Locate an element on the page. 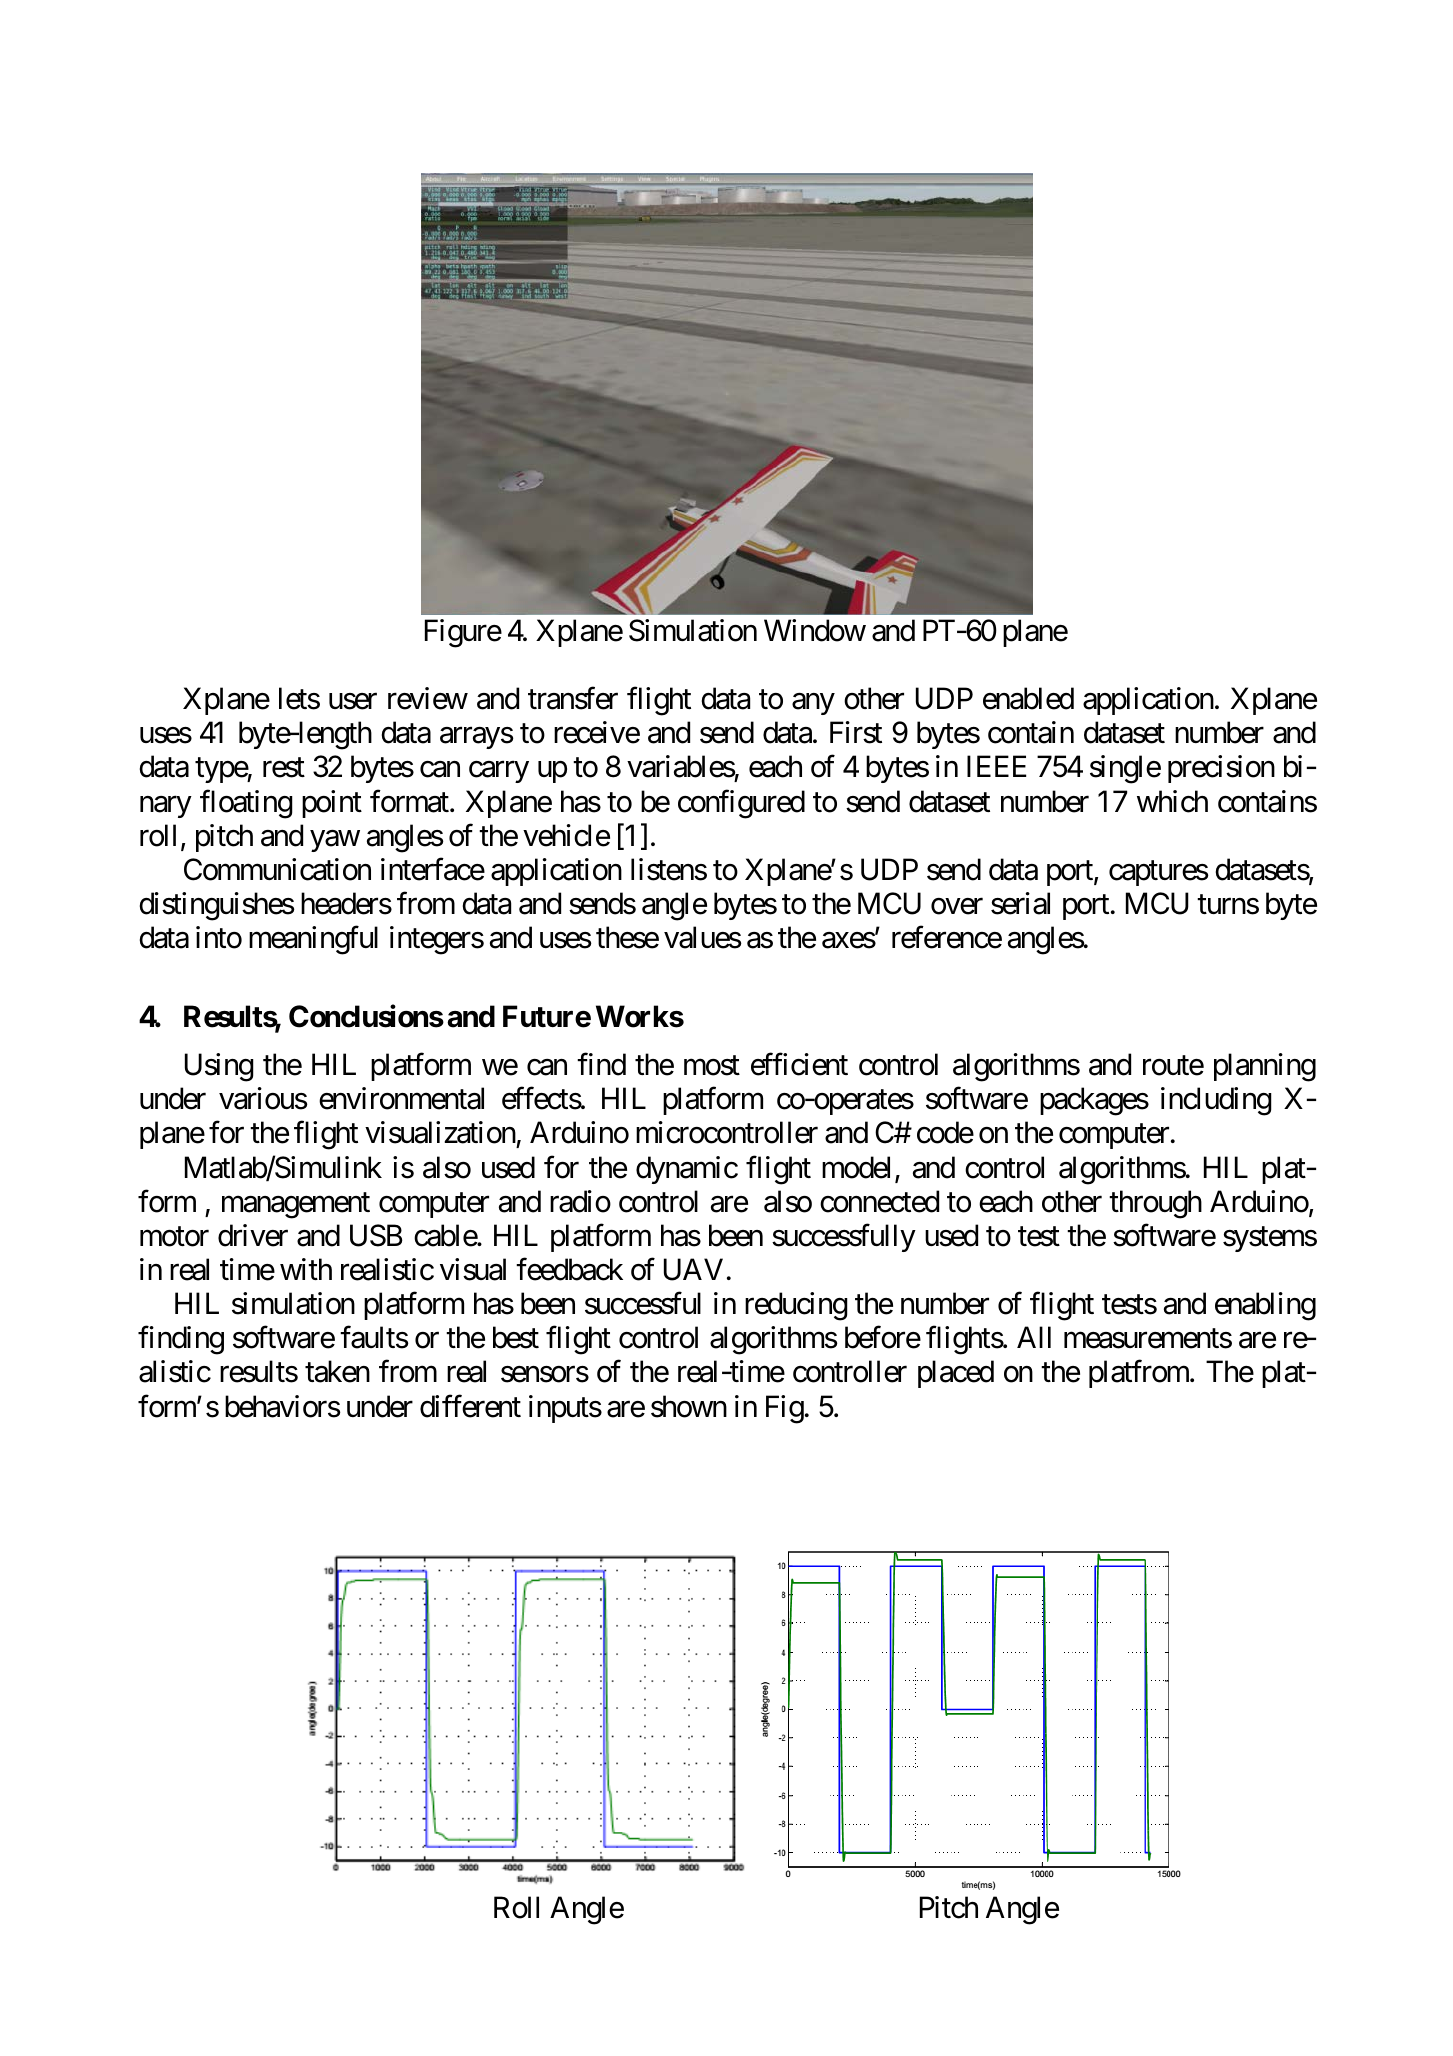 Image resolution: width=1453 pixels, height=2056 pixels. serial is located at coordinates (1020, 903).
